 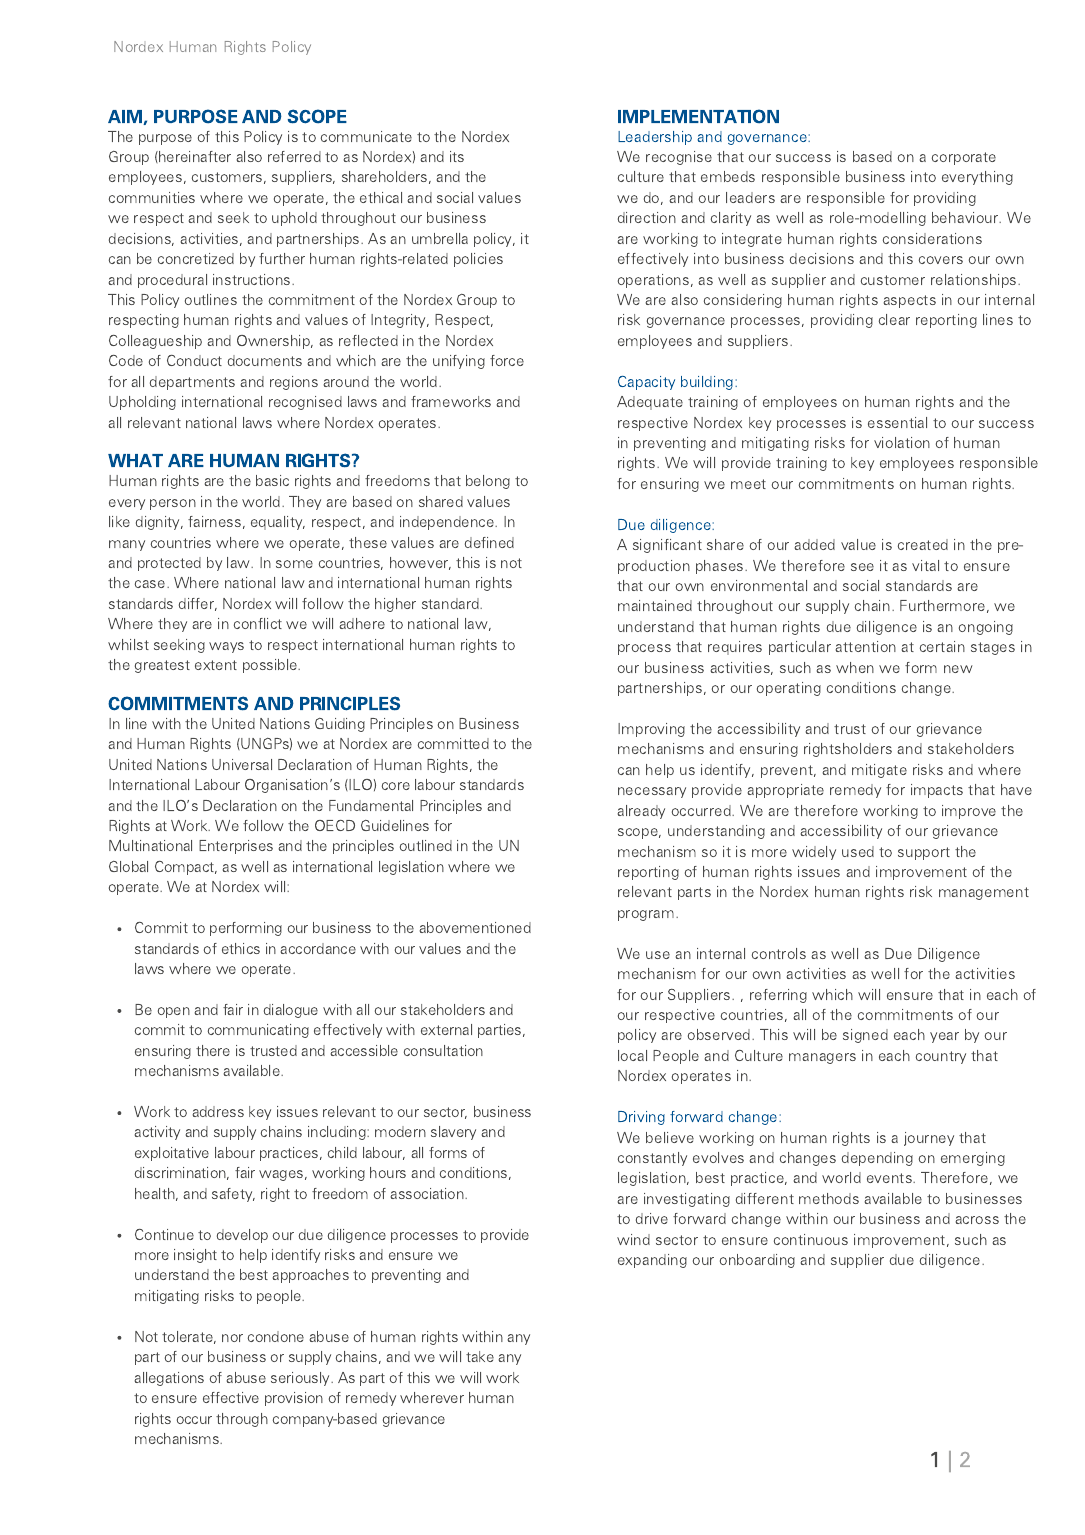 What do you see at coordinates (879, 771) in the screenshot?
I see `mitigate` at bounding box center [879, 771].
